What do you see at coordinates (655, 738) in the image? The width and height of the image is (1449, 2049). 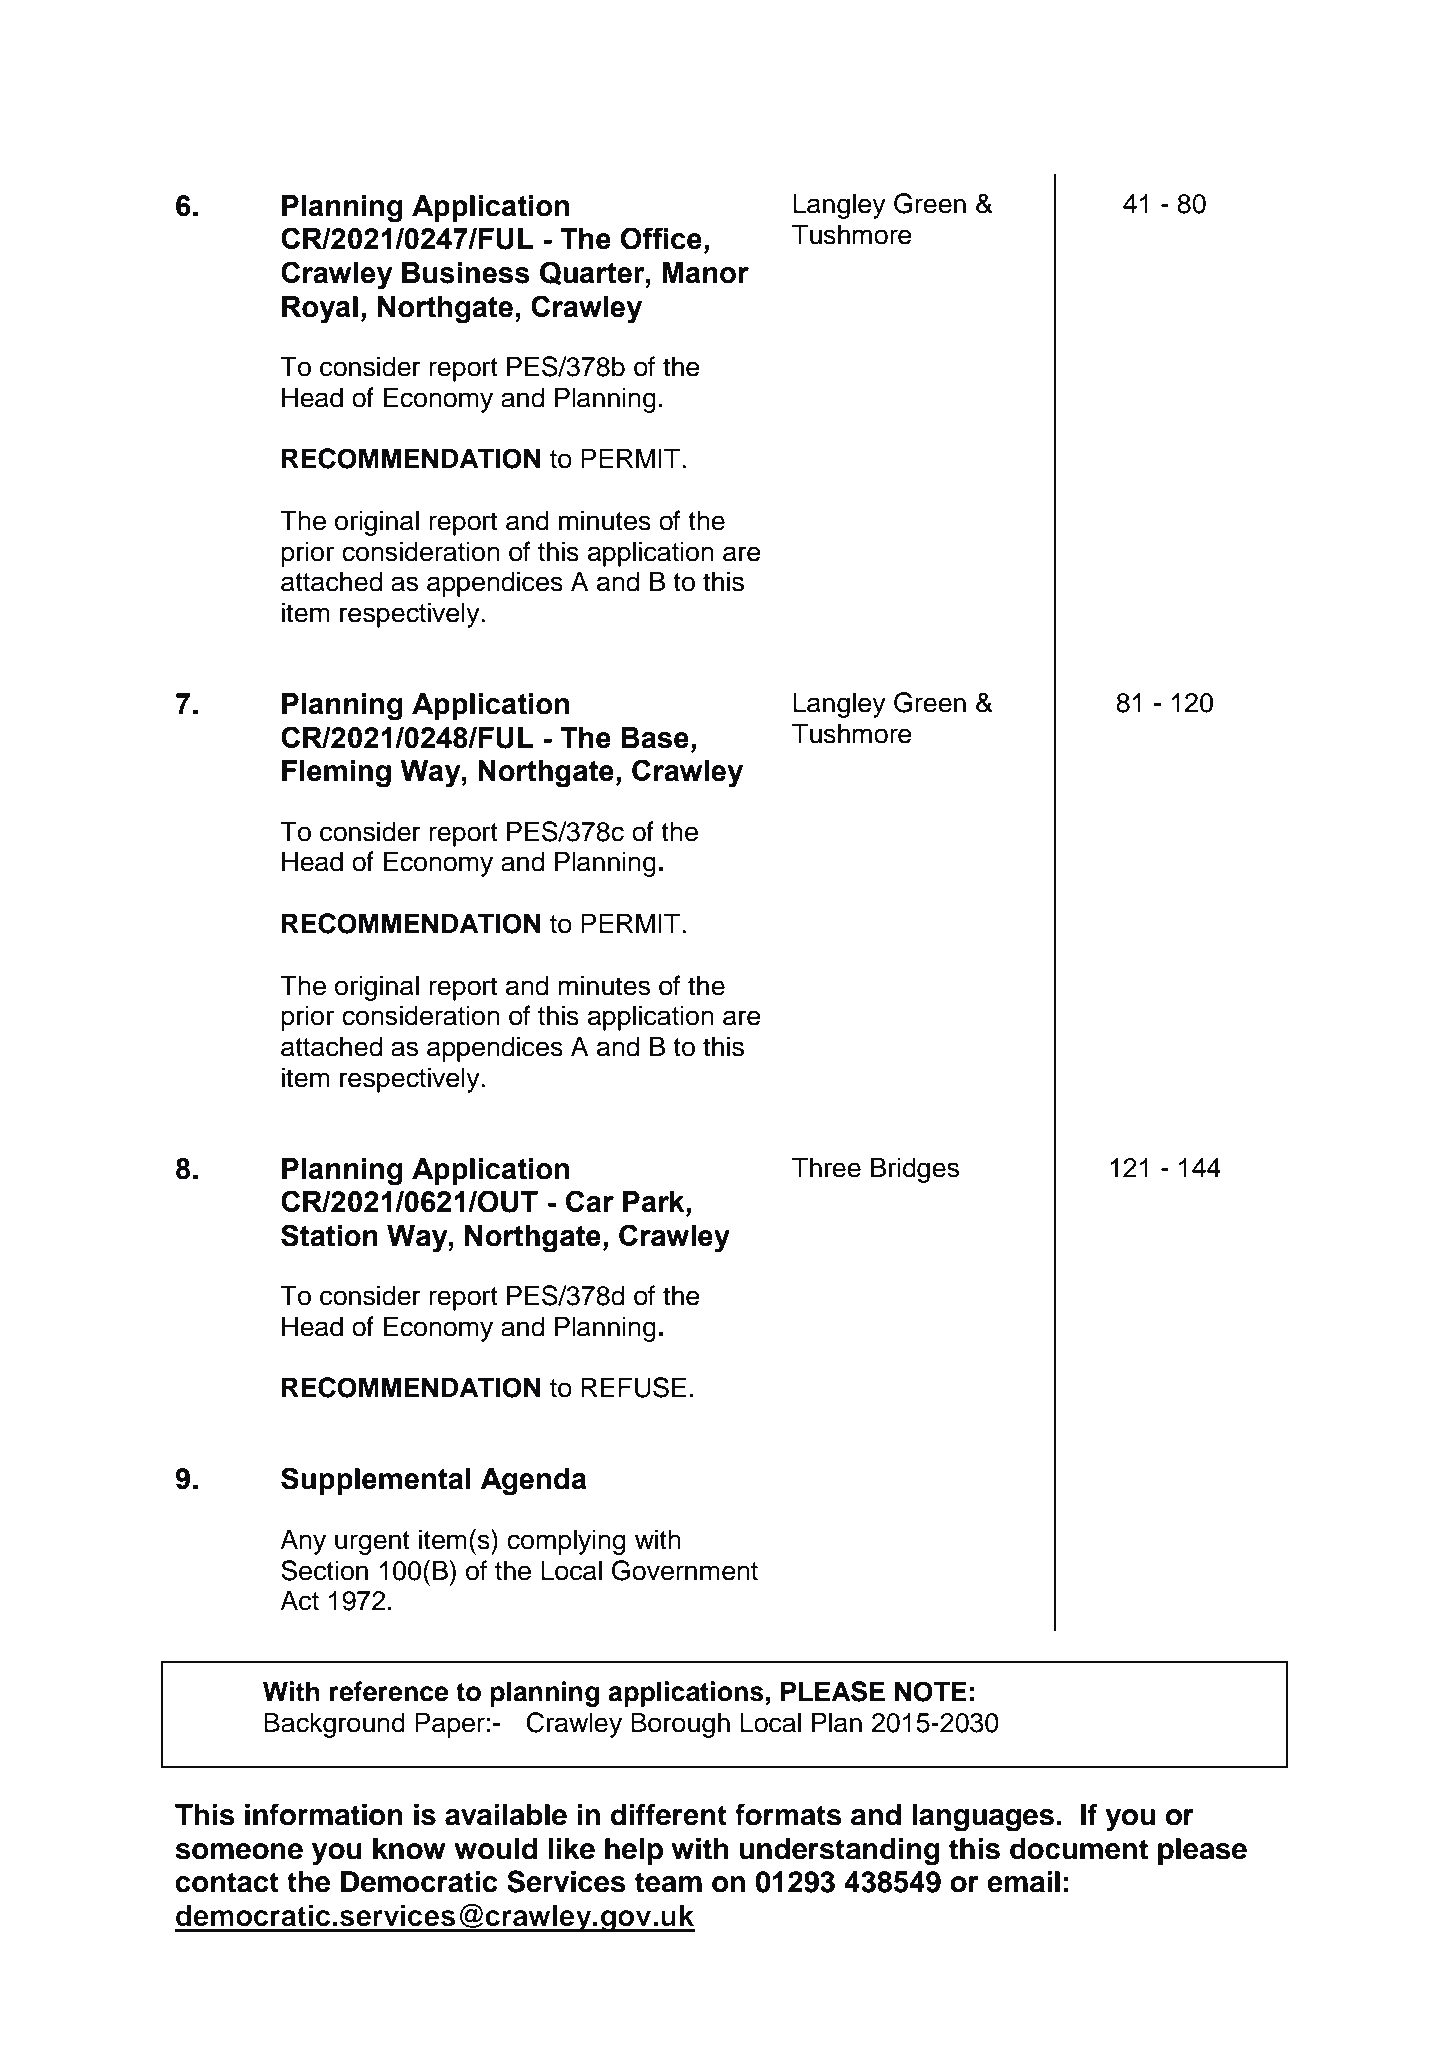 I see `Base` at bounding box center [655, 738].
